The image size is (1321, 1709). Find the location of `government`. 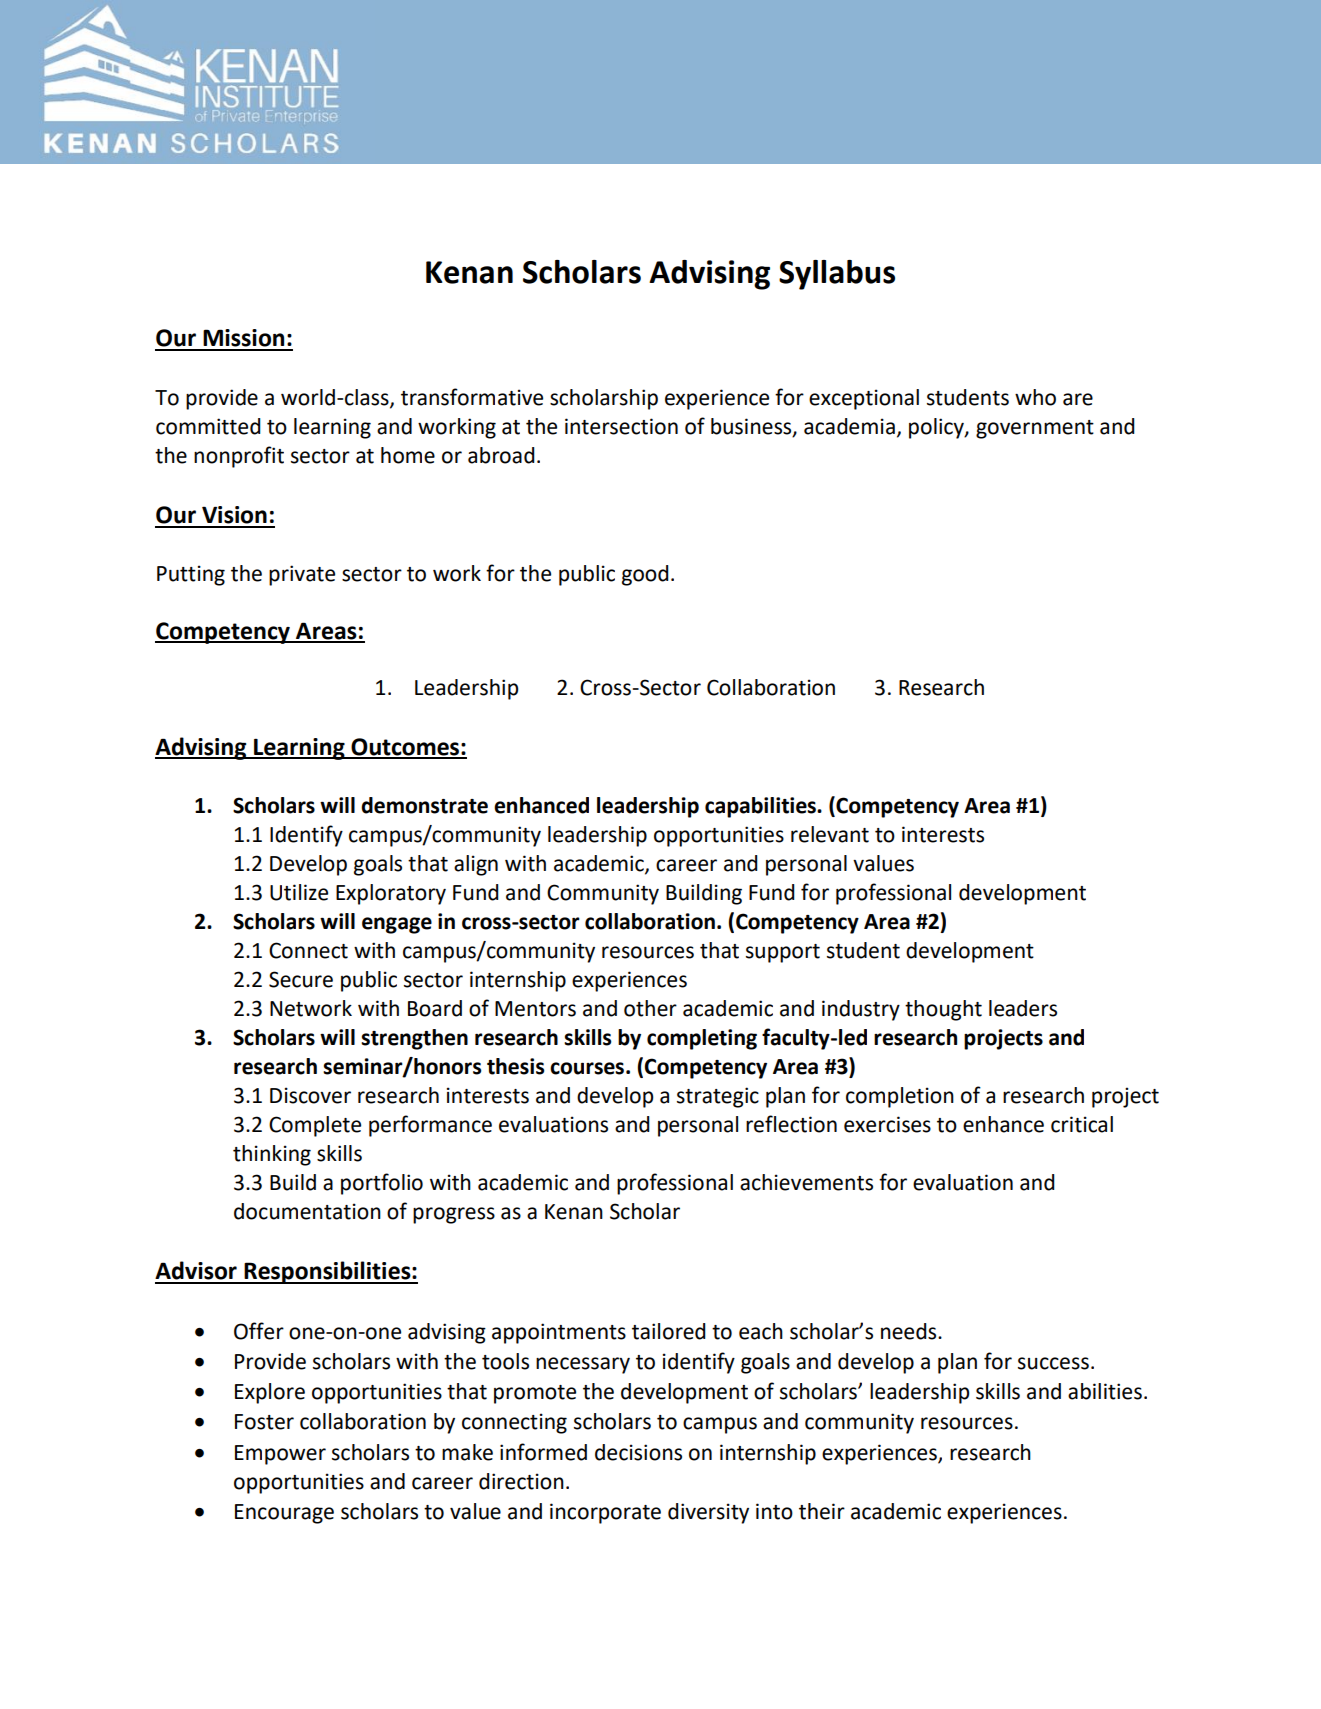

government is located at coordinates (1035, 429).
